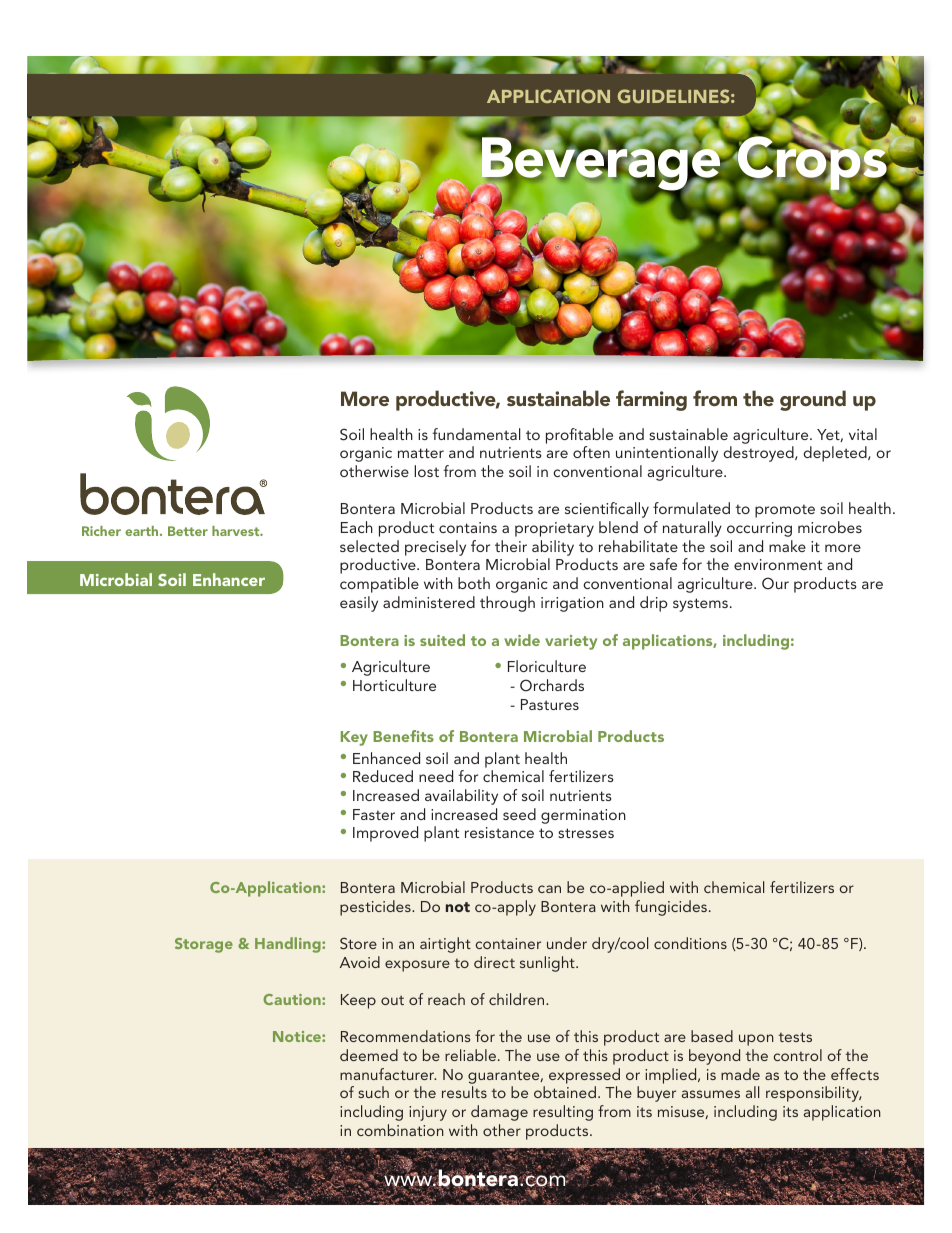 The width and height of the image is (952, 1233). I want to click on Storage, so click(204, 945).
